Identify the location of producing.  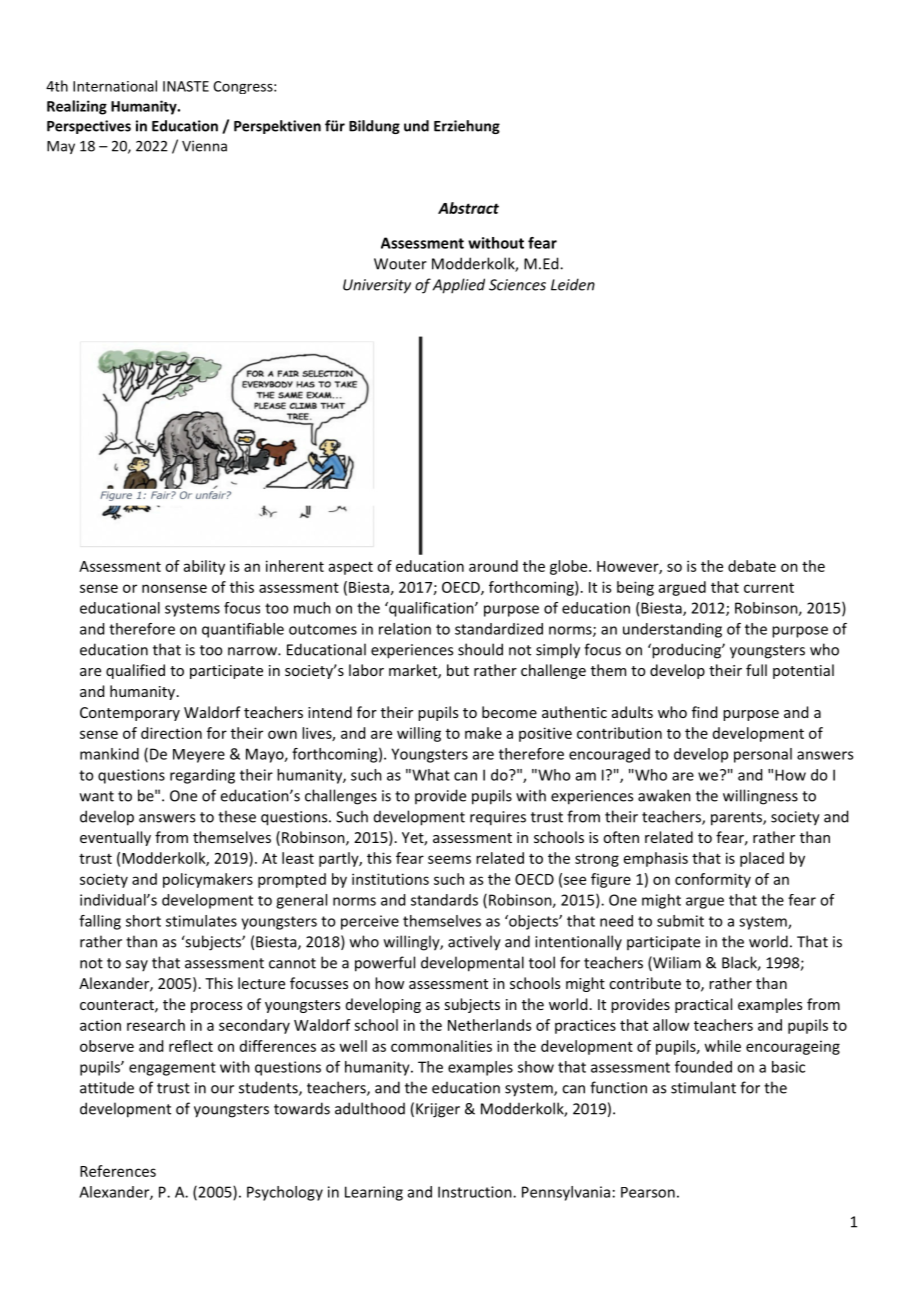
(686, 651).
